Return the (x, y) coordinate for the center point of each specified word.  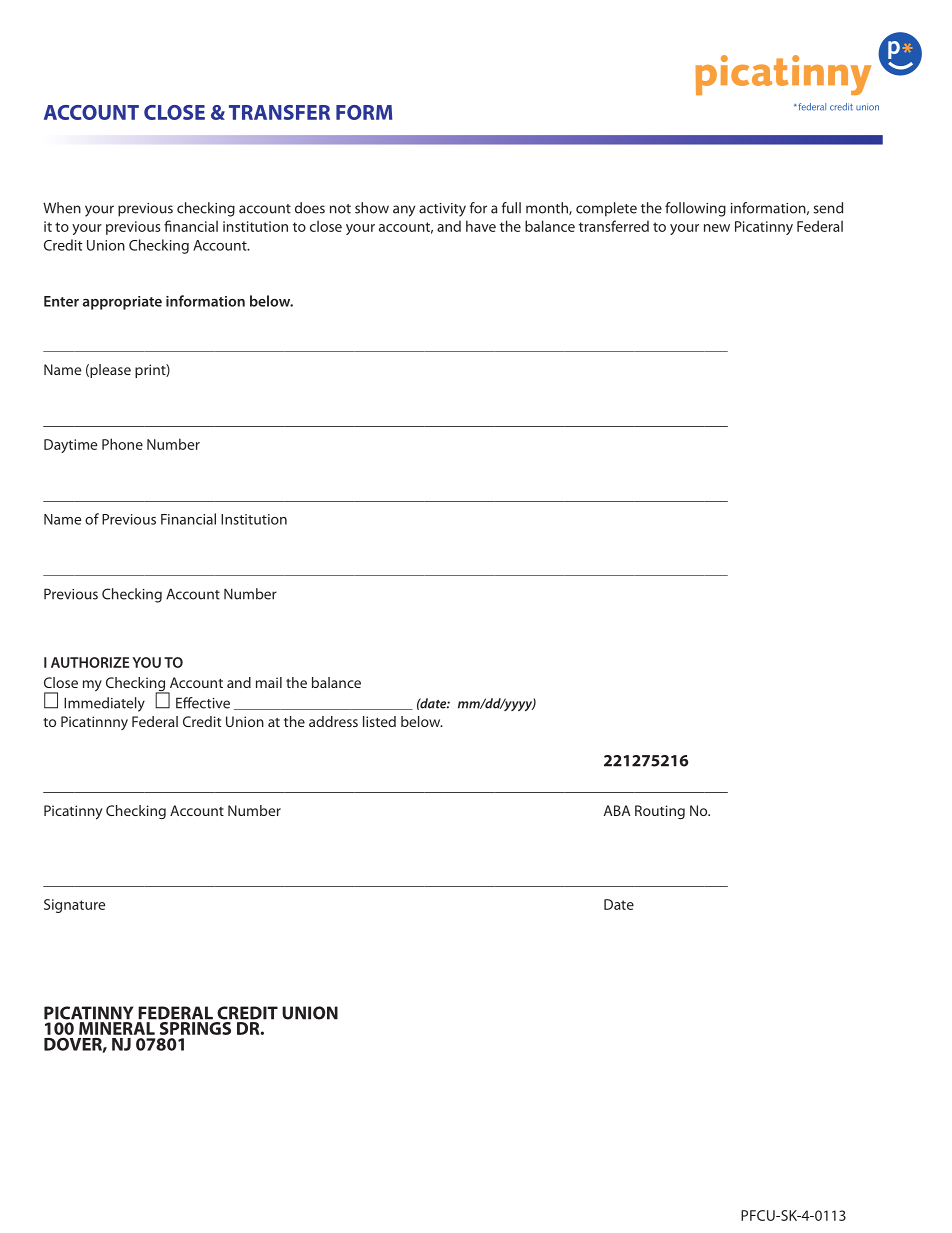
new (717, 228)
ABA (617, 810)
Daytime (70, 446)
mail (269, 682)
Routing (660, 812)
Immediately (104, 704)
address (333, 721)
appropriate (122, 303)
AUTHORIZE (90, 662)
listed (379, 721)
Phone (122, 444)
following (695, 209)
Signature (74, 906)
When (62, 208)
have (481, 226)
